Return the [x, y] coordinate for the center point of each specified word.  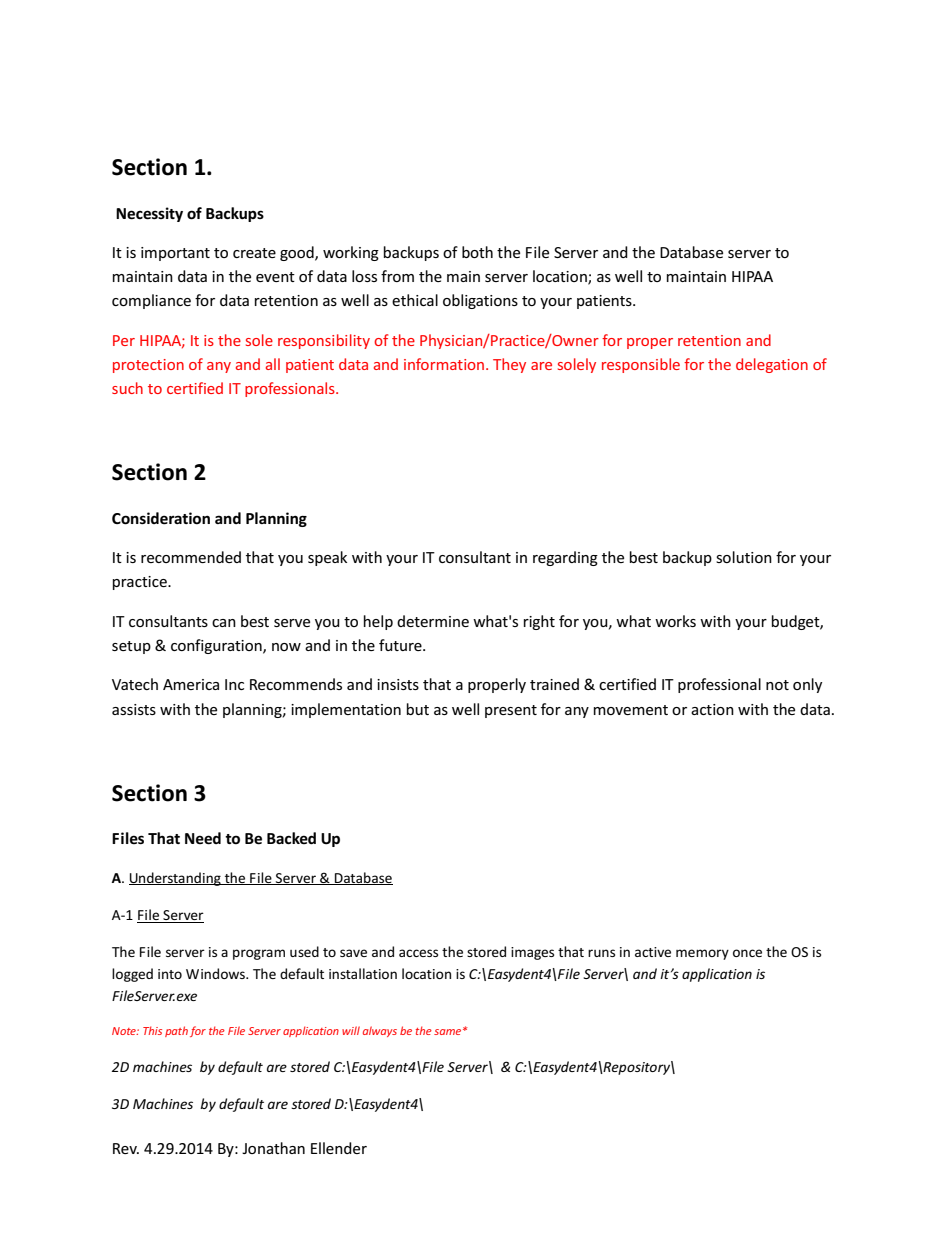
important [175, 254]
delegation [772, 365]
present [511, 711]
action [712, 709]
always [380, 1031]
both [477, 252]
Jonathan [273, 1148]
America [191, 684]
